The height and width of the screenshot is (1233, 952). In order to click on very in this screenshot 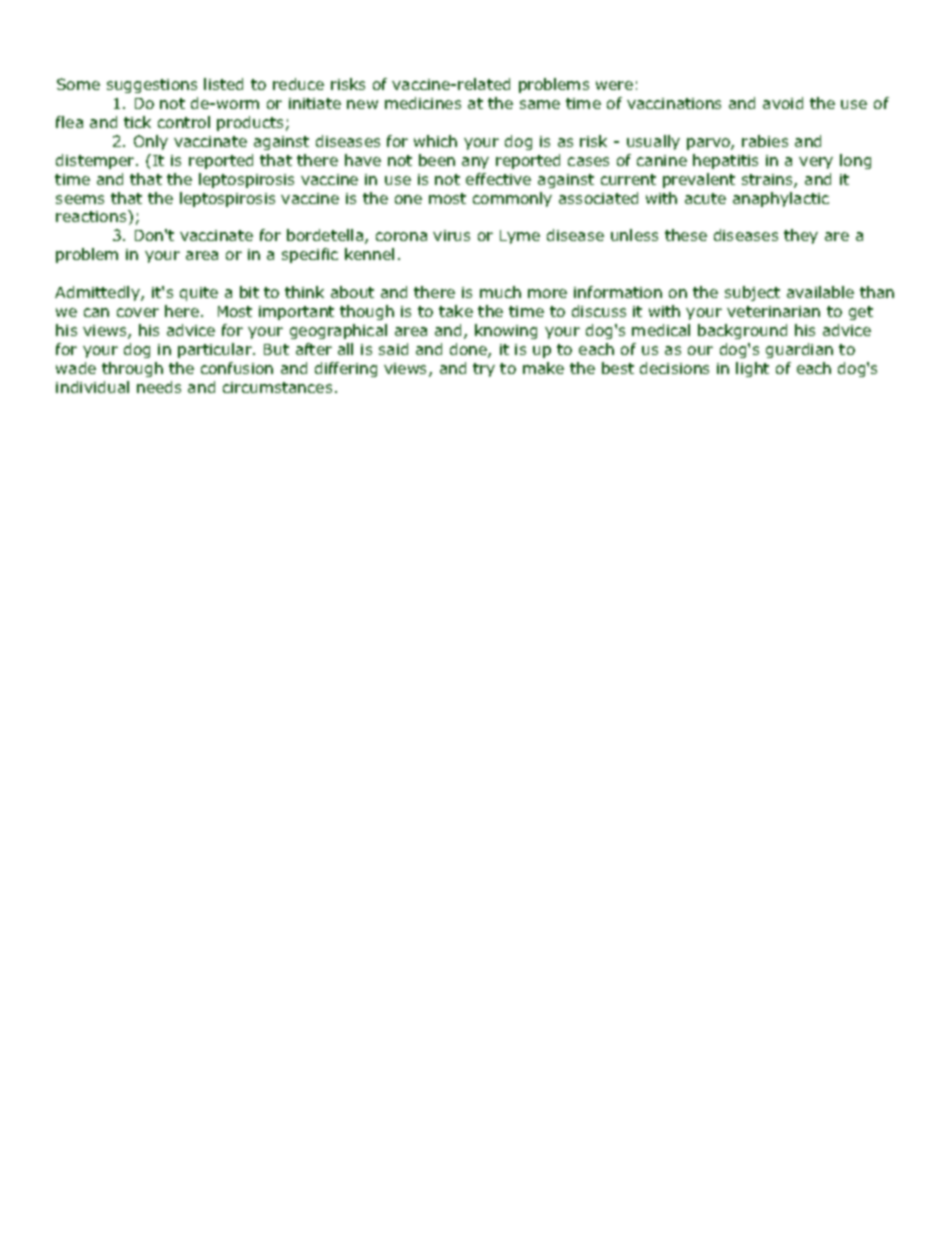, I will do `click(816, 163)`.
